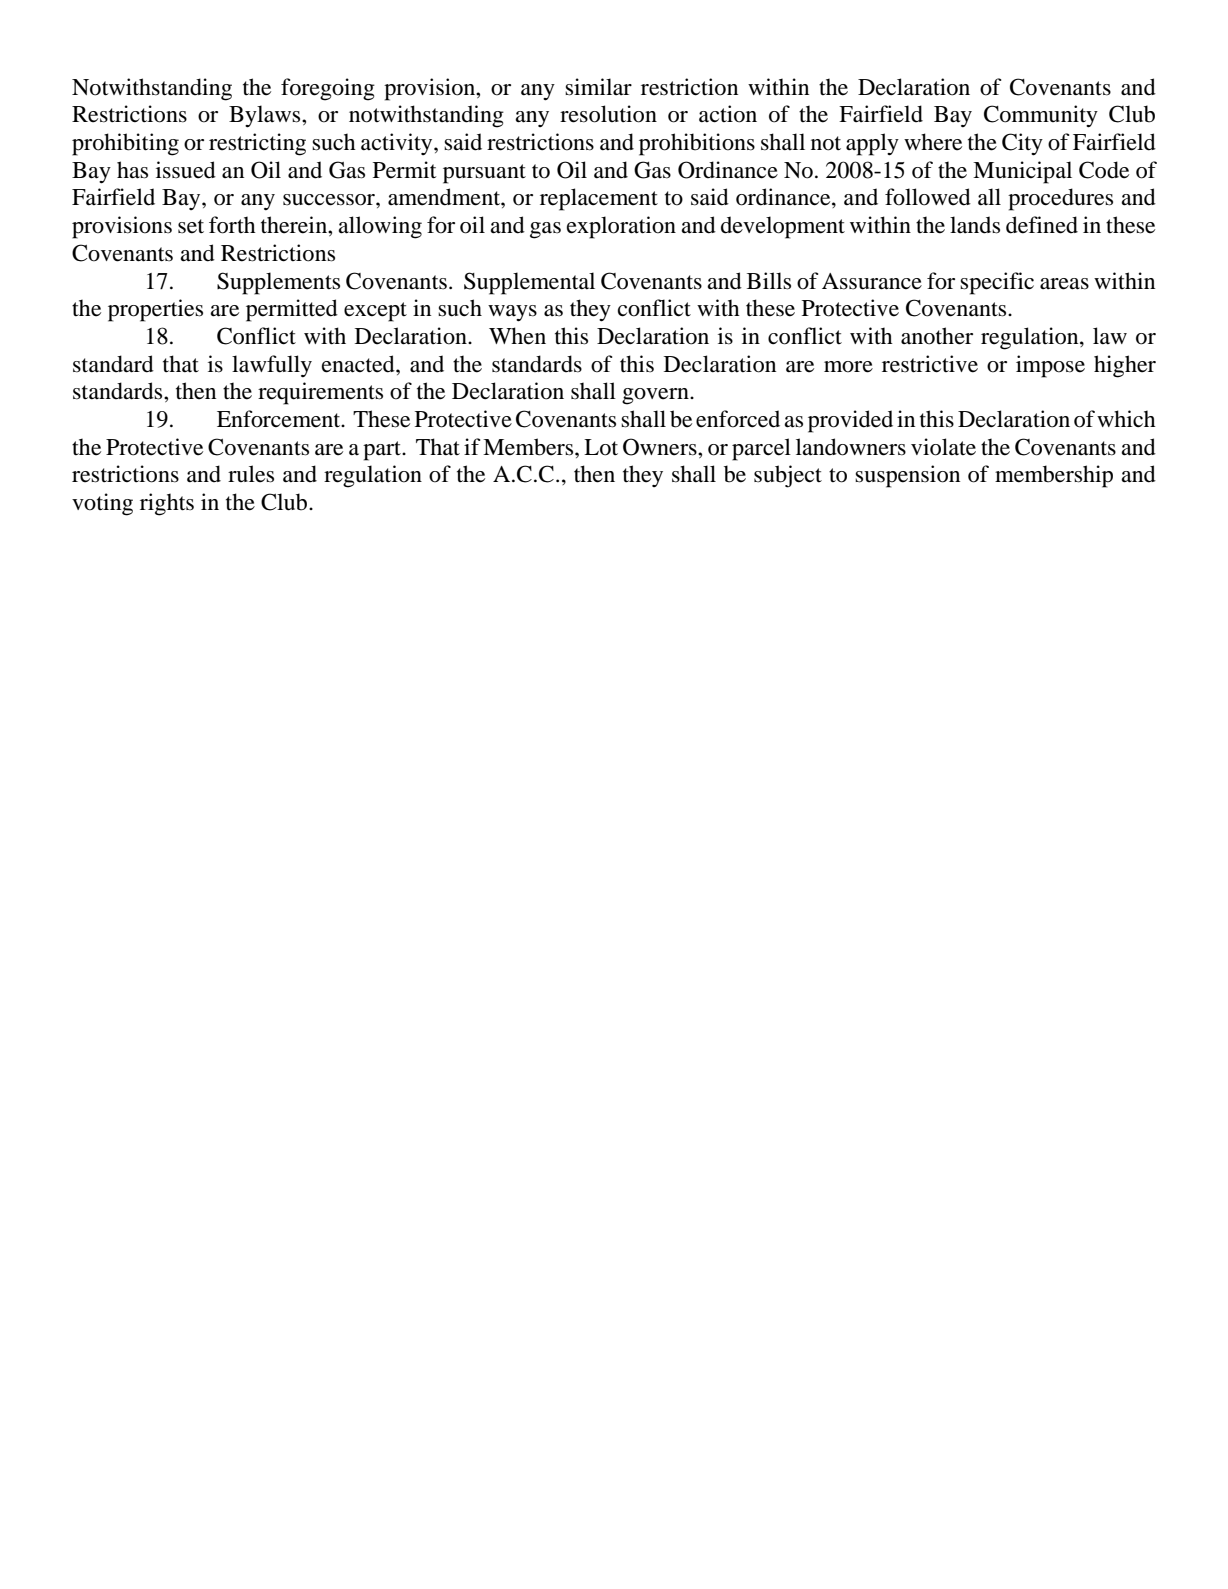  Describe the element at coordinates (907, 476) in the screenshot. I see `suspension` at that location.
